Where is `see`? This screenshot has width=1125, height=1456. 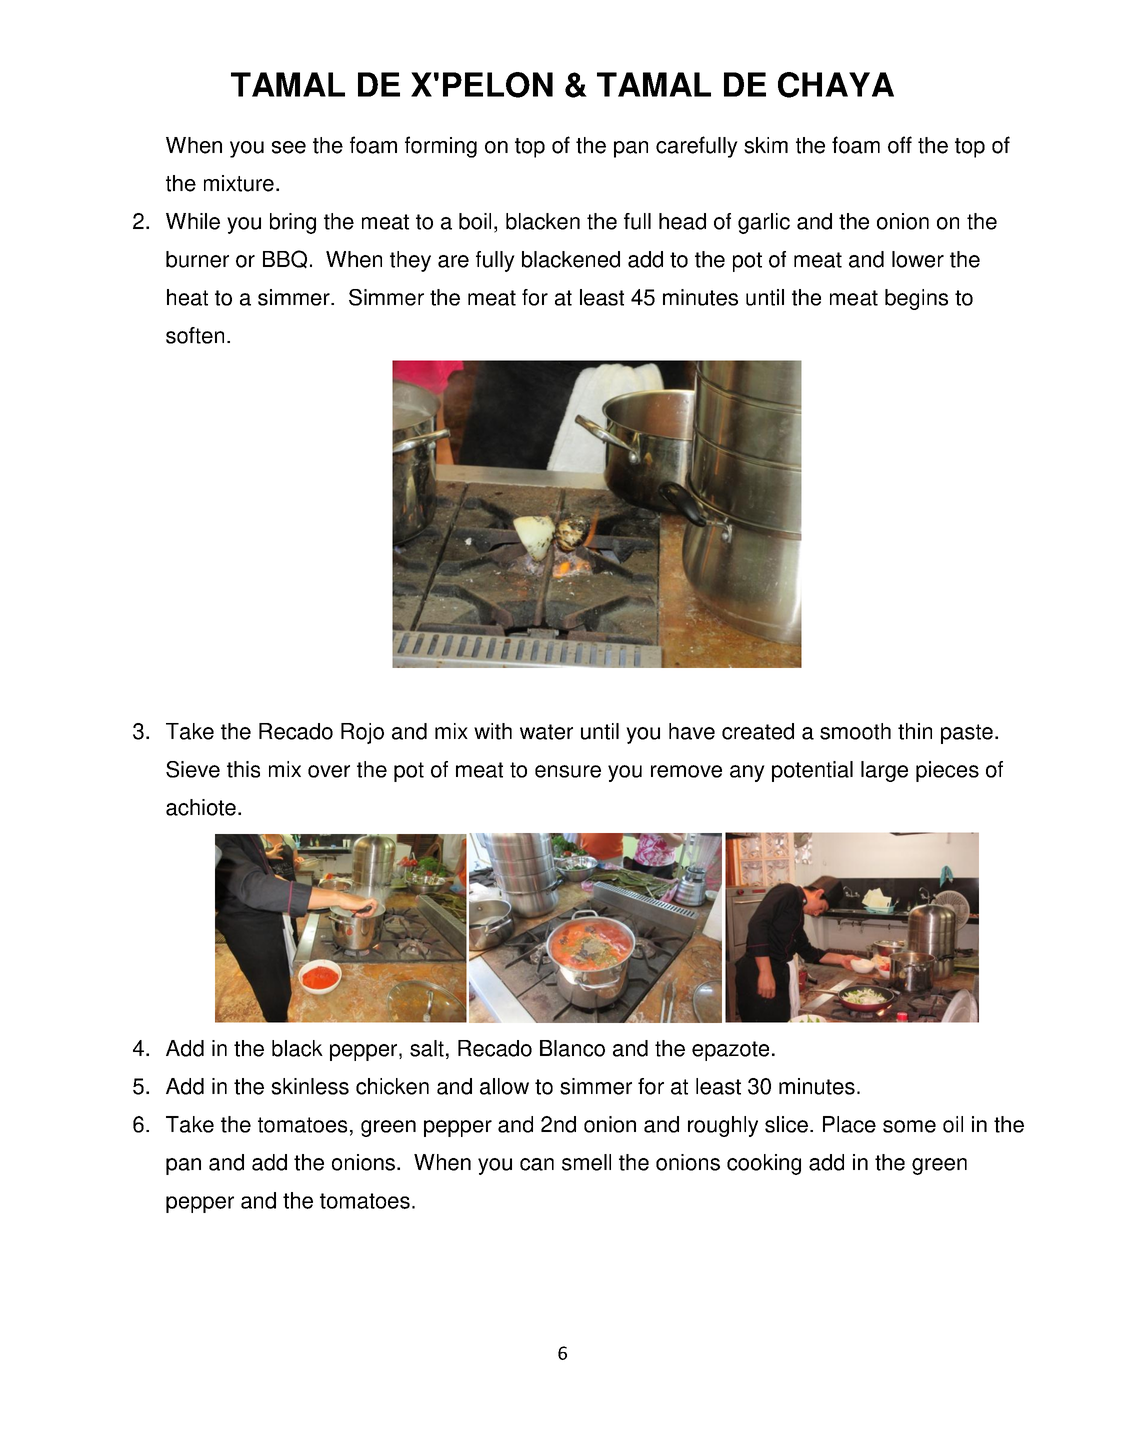
see is located at coordinates (289, 147).
